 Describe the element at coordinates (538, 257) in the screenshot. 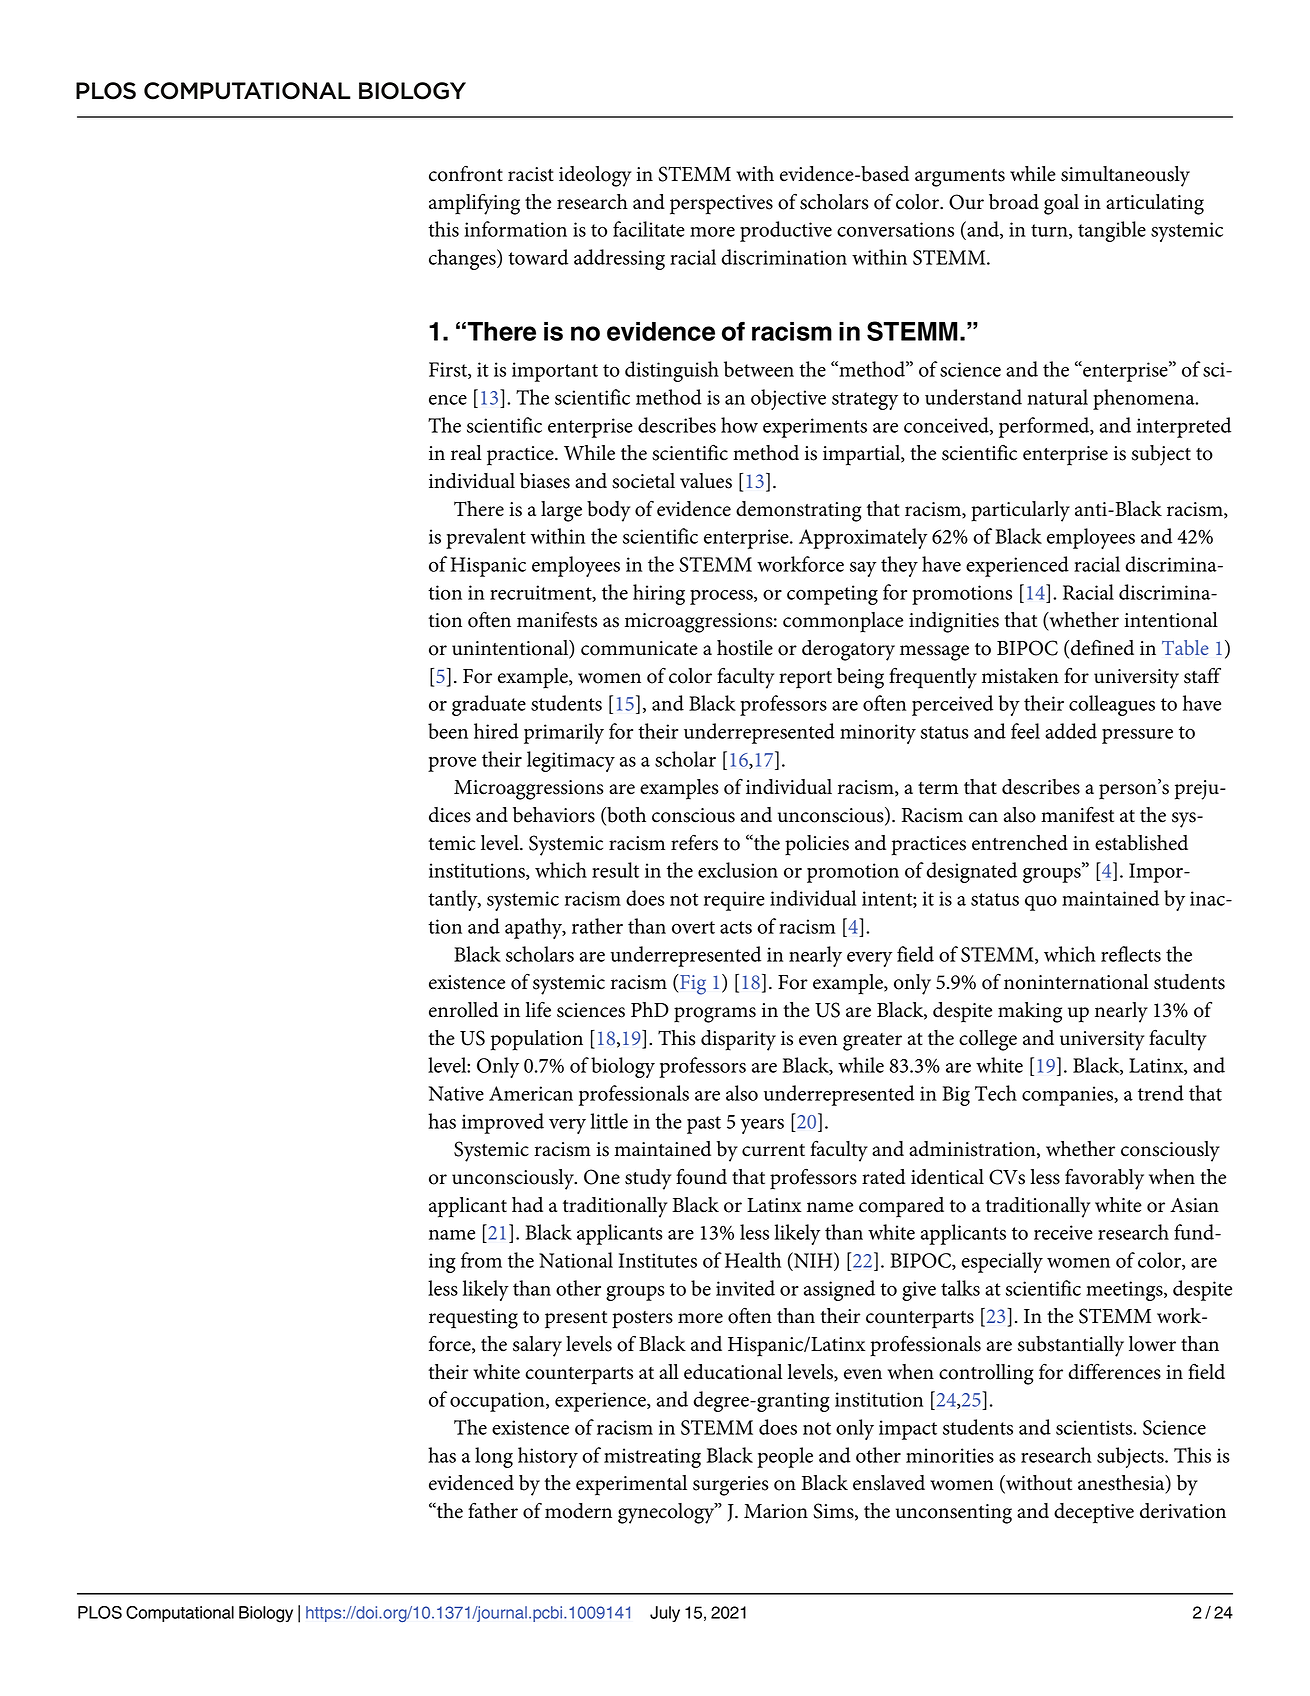

I see `toward` at that location.
